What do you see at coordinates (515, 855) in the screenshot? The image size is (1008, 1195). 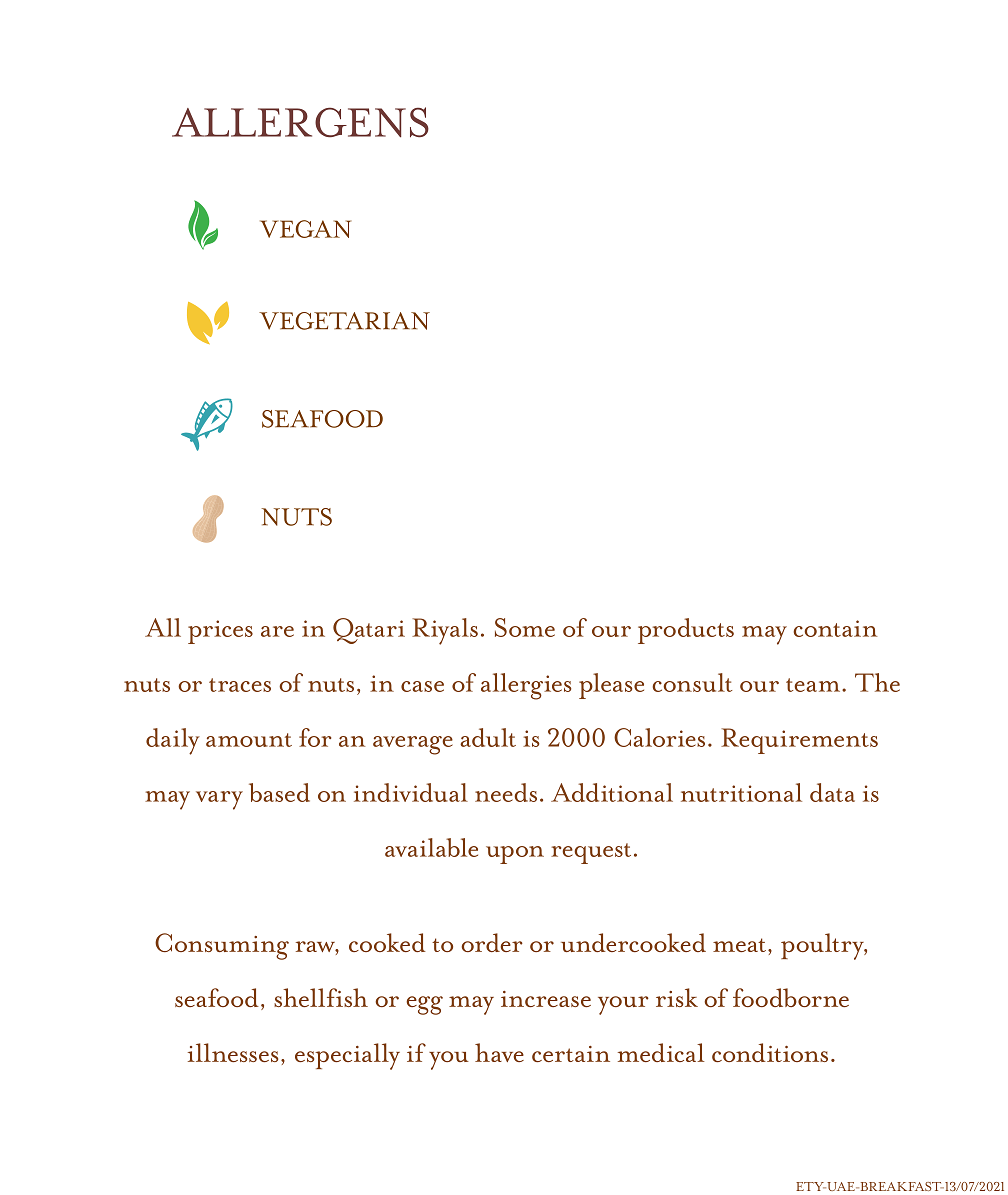 I see `upon` at bounding box center [515, 855].
